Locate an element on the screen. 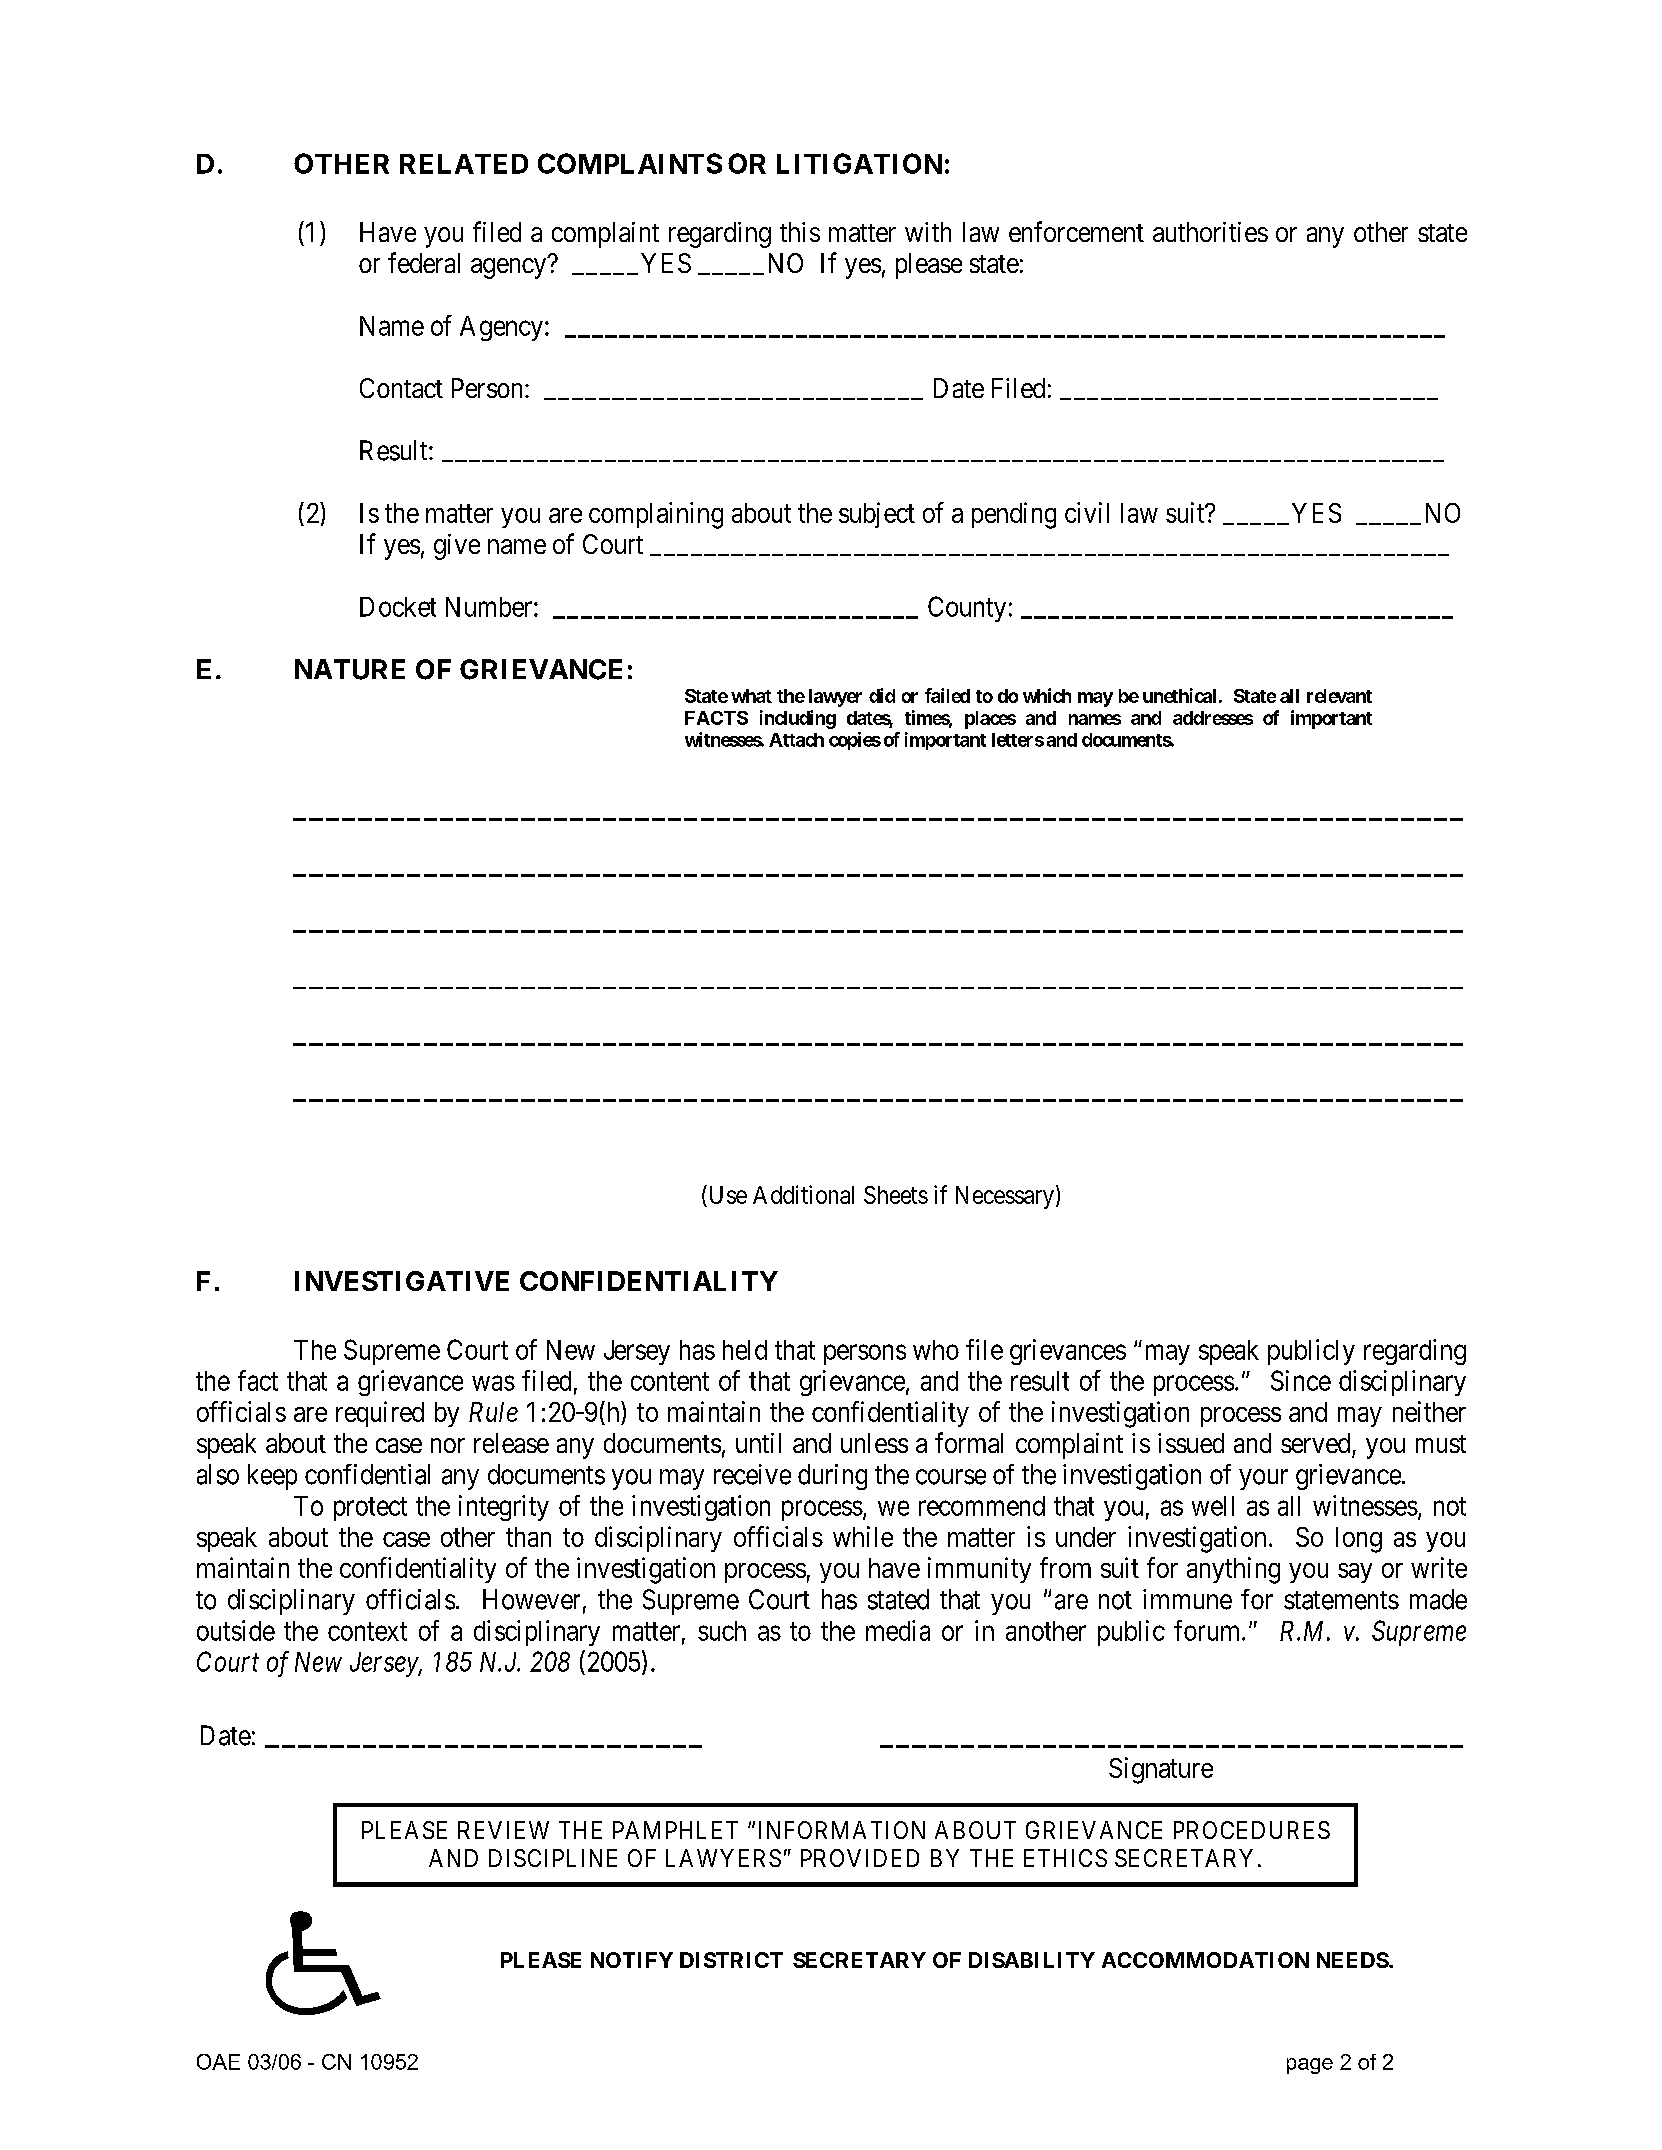  federal is located at coordinates (424, 262).
